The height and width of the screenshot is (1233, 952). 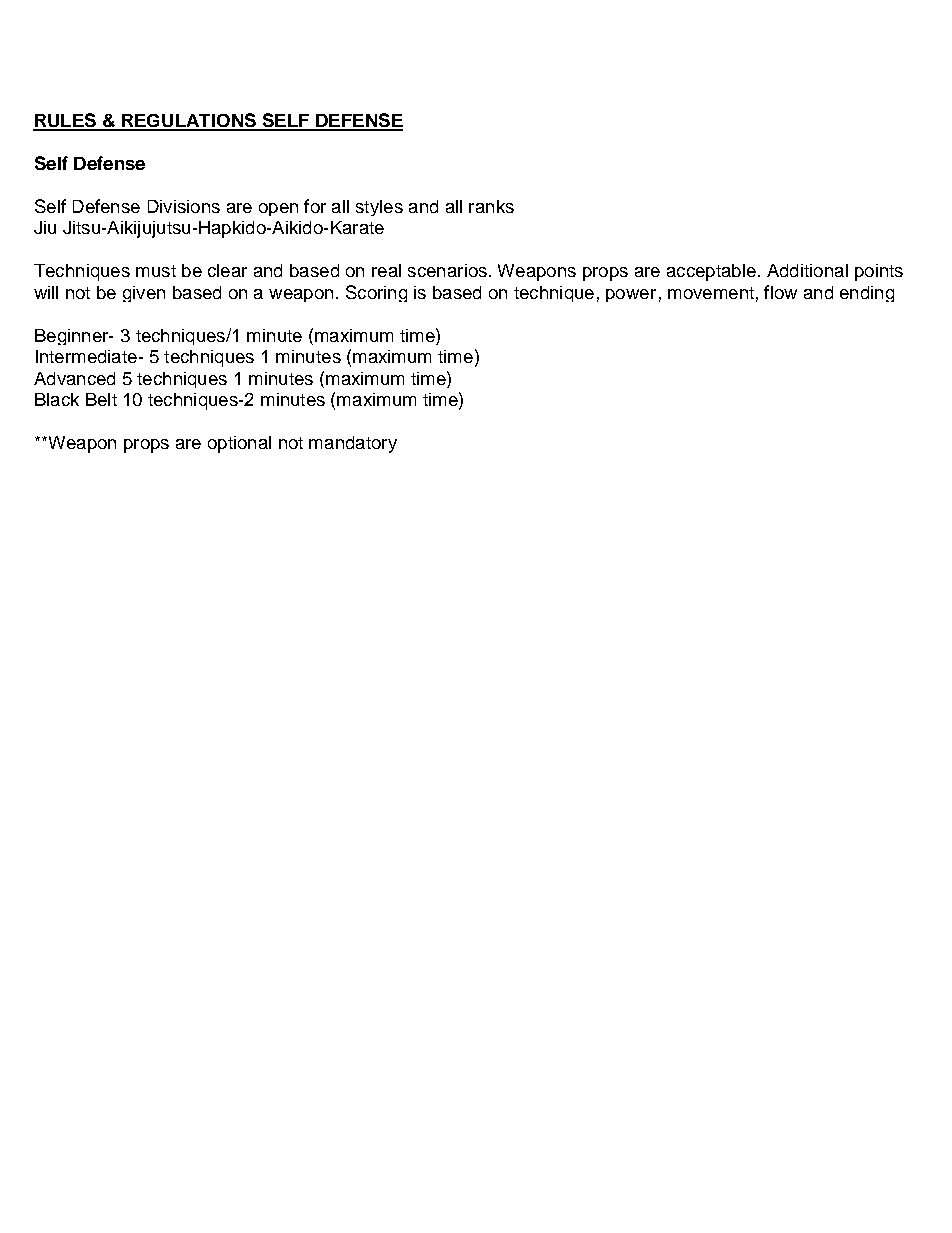 What do you see at coordinates (144, 294) in the screenshot?
I see `given` at bounding box center [144, 294].
